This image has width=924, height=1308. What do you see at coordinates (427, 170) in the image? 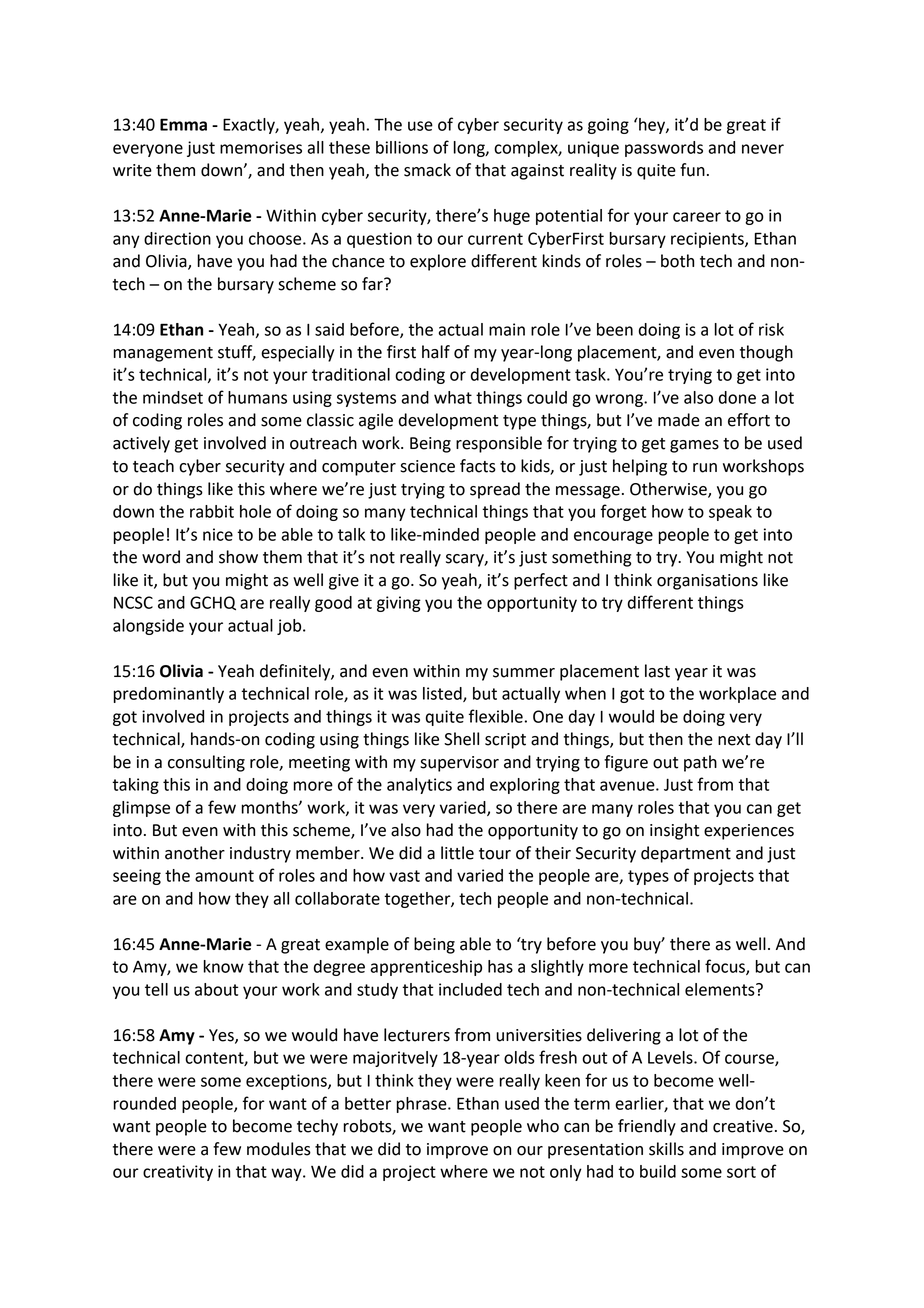
I see `smack` at bounding box center [427, 170].
